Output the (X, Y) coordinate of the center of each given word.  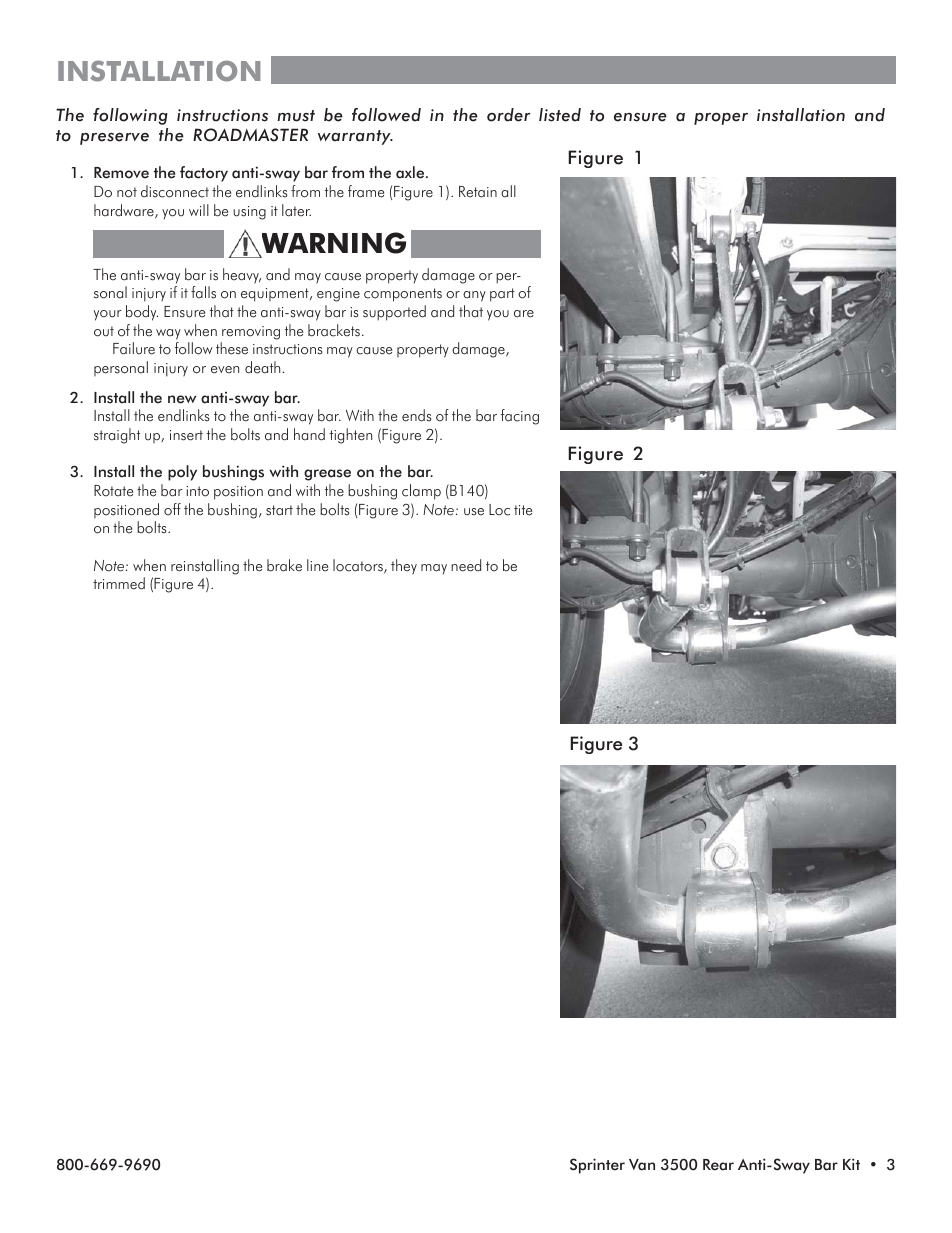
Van (642, 1165)
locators (359, 566)
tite (523, 510)
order (509, 115)
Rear (718, 1165)
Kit (851, 1164)
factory (204, 174)
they (404, 567)
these (232, 348)
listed (560, 115)
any (474, 296)
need (466, 565)
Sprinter (597, 1166)
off (172, 509)
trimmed (119, 583)
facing (520, 417)
